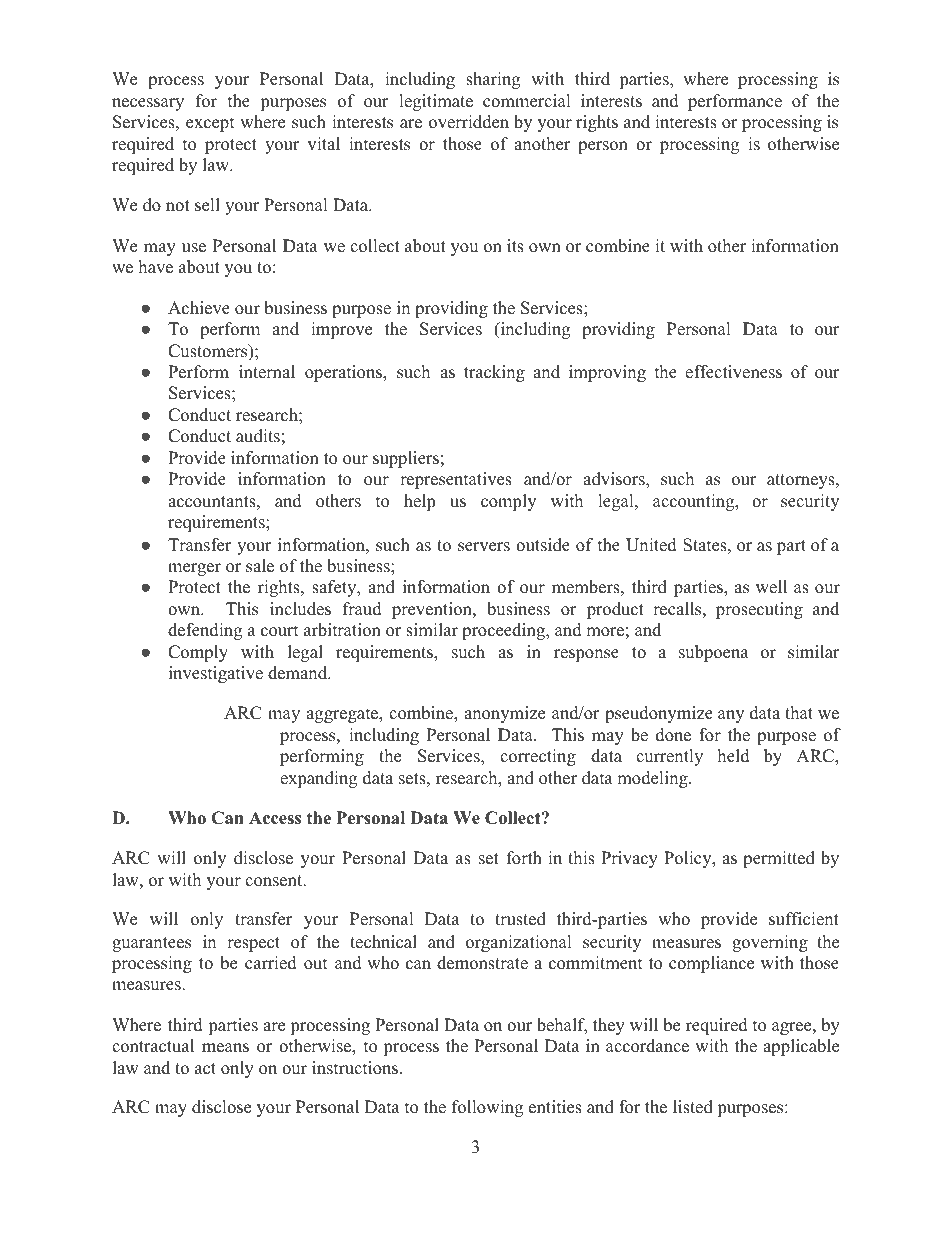  Describe the element at coordinates (494, 373) in the screenshot. I see `tracking` at that location.
